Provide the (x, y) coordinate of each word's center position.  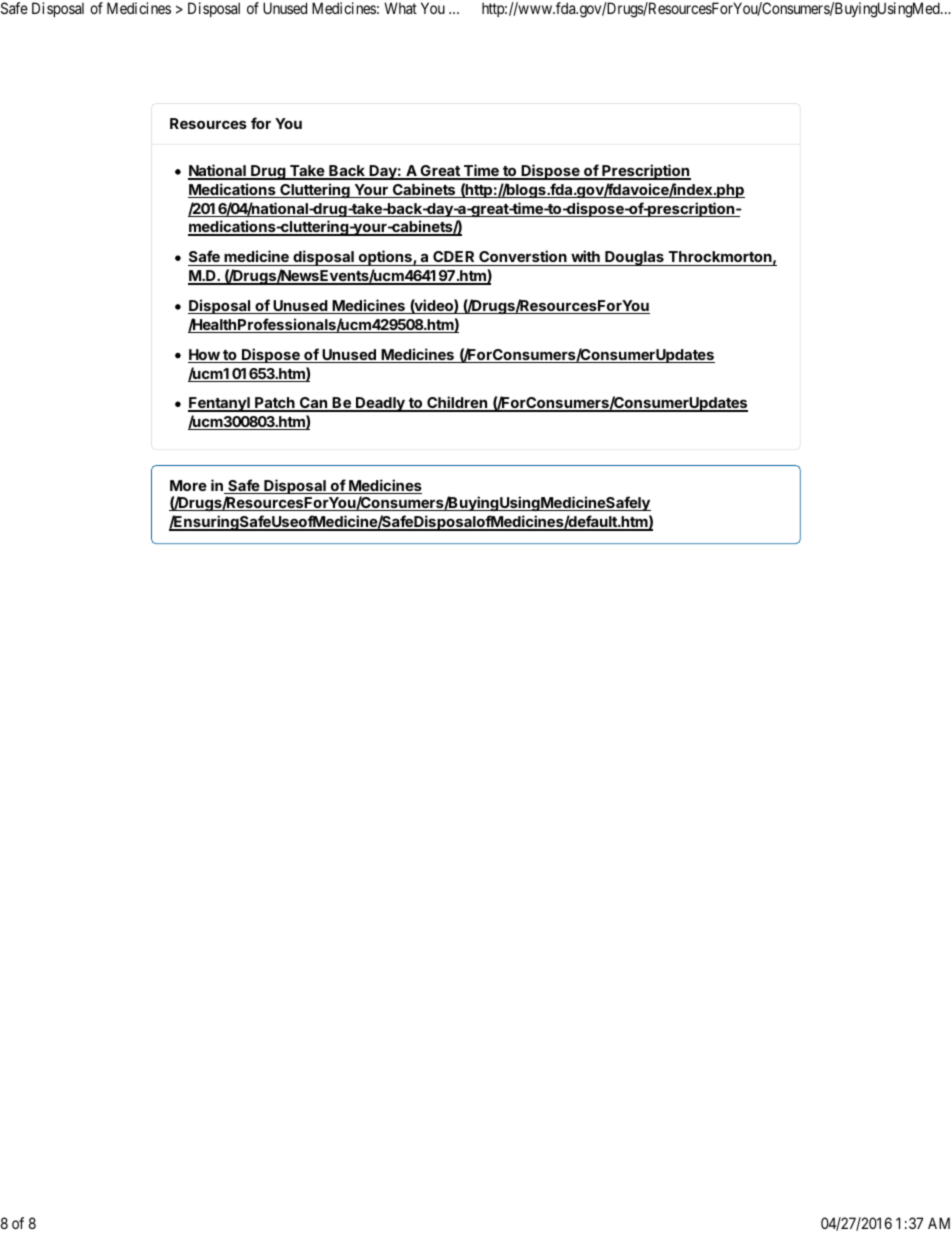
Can (313, 404)
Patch (275, 404)
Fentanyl (220, 404)
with (585, 256)
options (385, 258)
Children (457, 404)
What (400, 8)
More (188, 485)
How (205, 356)
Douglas (634, 258)
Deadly (380, 404)
